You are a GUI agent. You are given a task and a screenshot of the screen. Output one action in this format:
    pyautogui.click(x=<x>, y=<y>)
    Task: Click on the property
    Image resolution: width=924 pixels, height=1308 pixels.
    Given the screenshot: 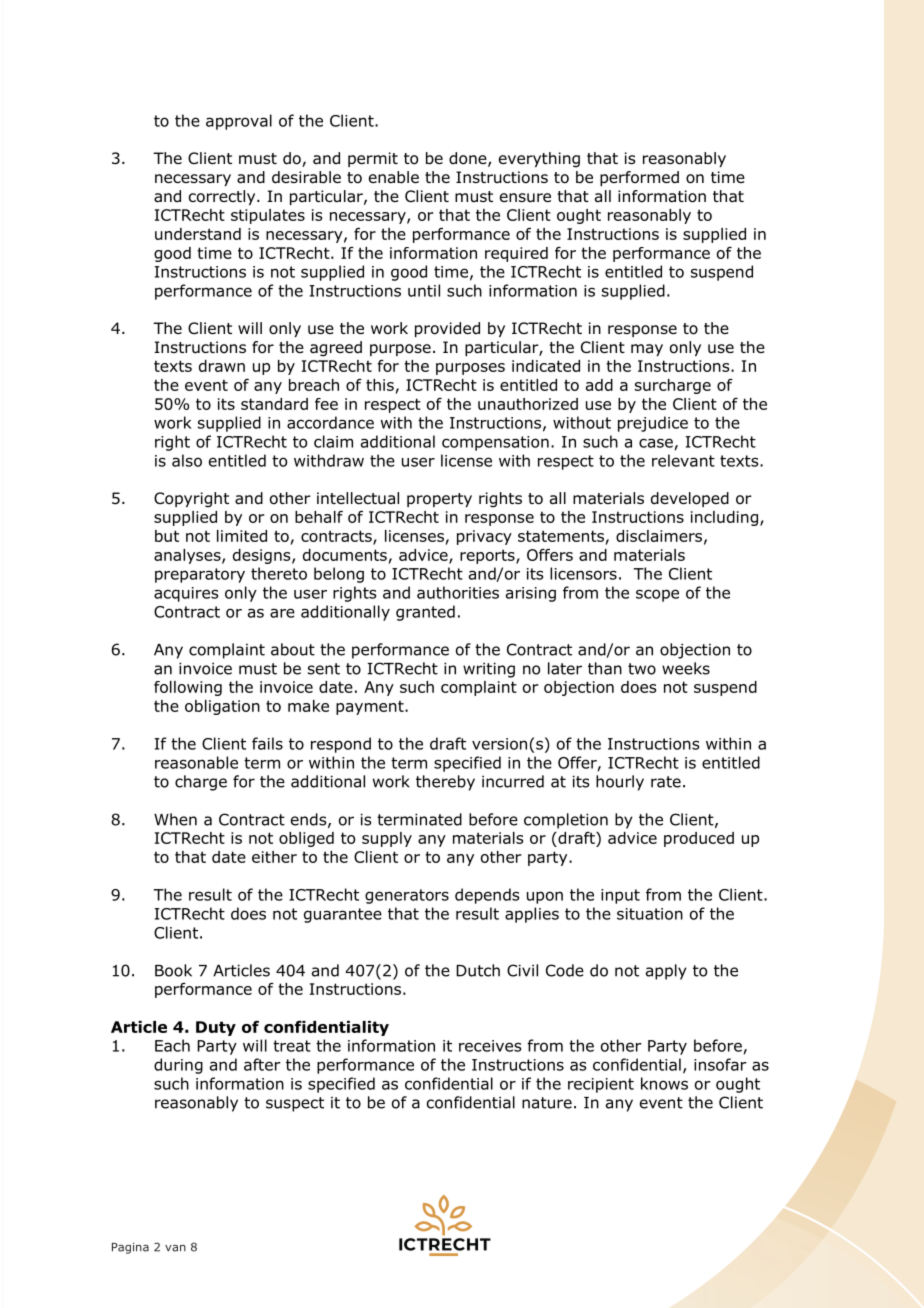 What is the action you would take?
    pyautogui.click(x=439, y=500)
